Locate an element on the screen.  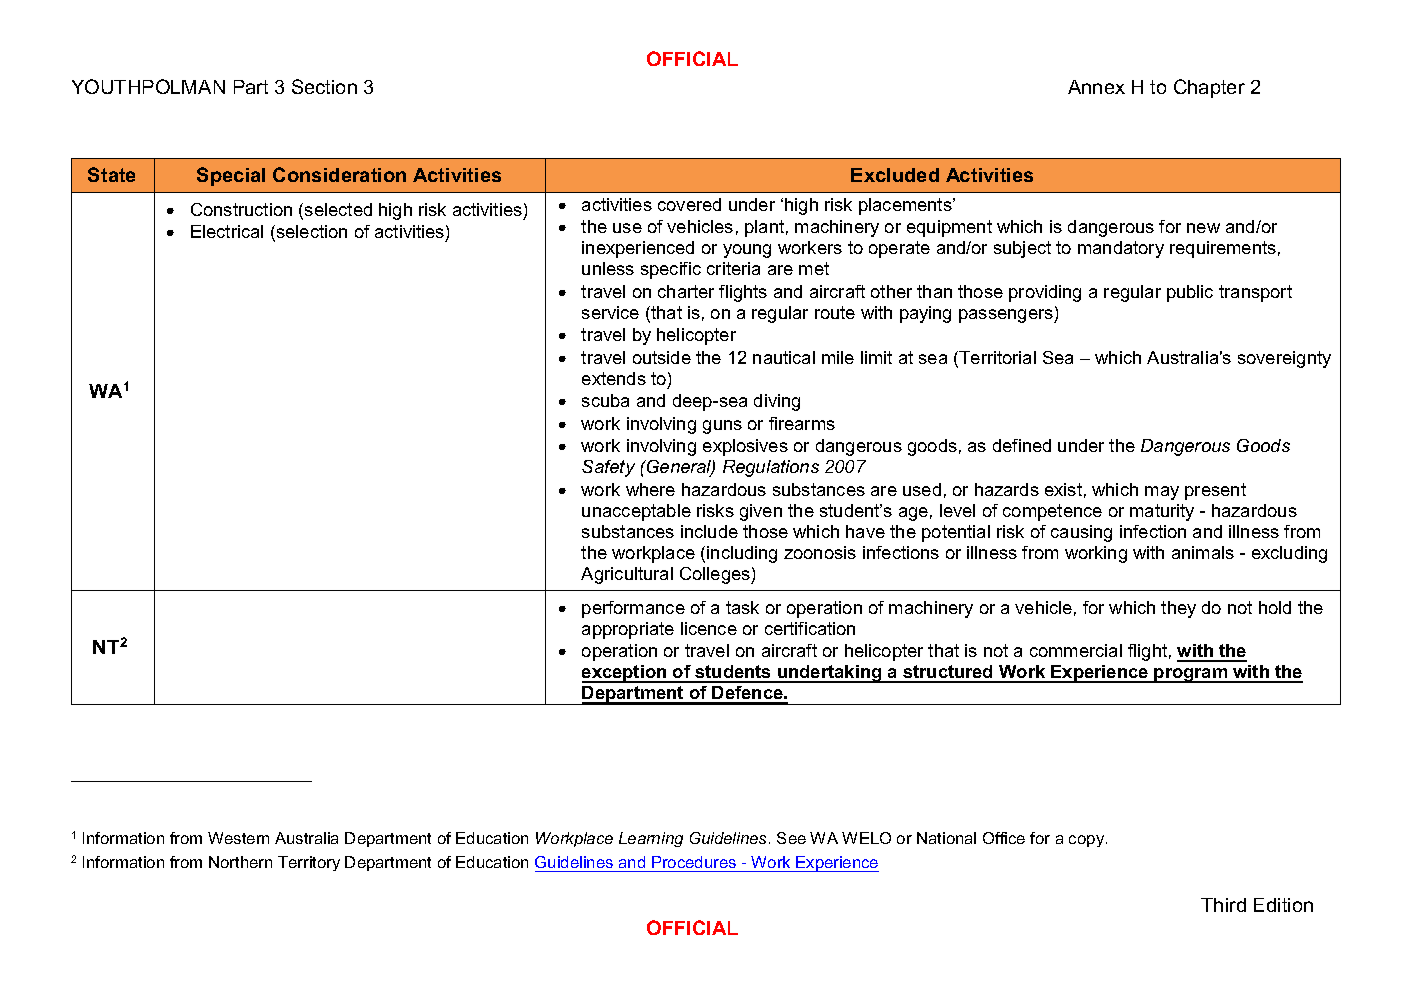
they is located at coordinates (1178, 609).
